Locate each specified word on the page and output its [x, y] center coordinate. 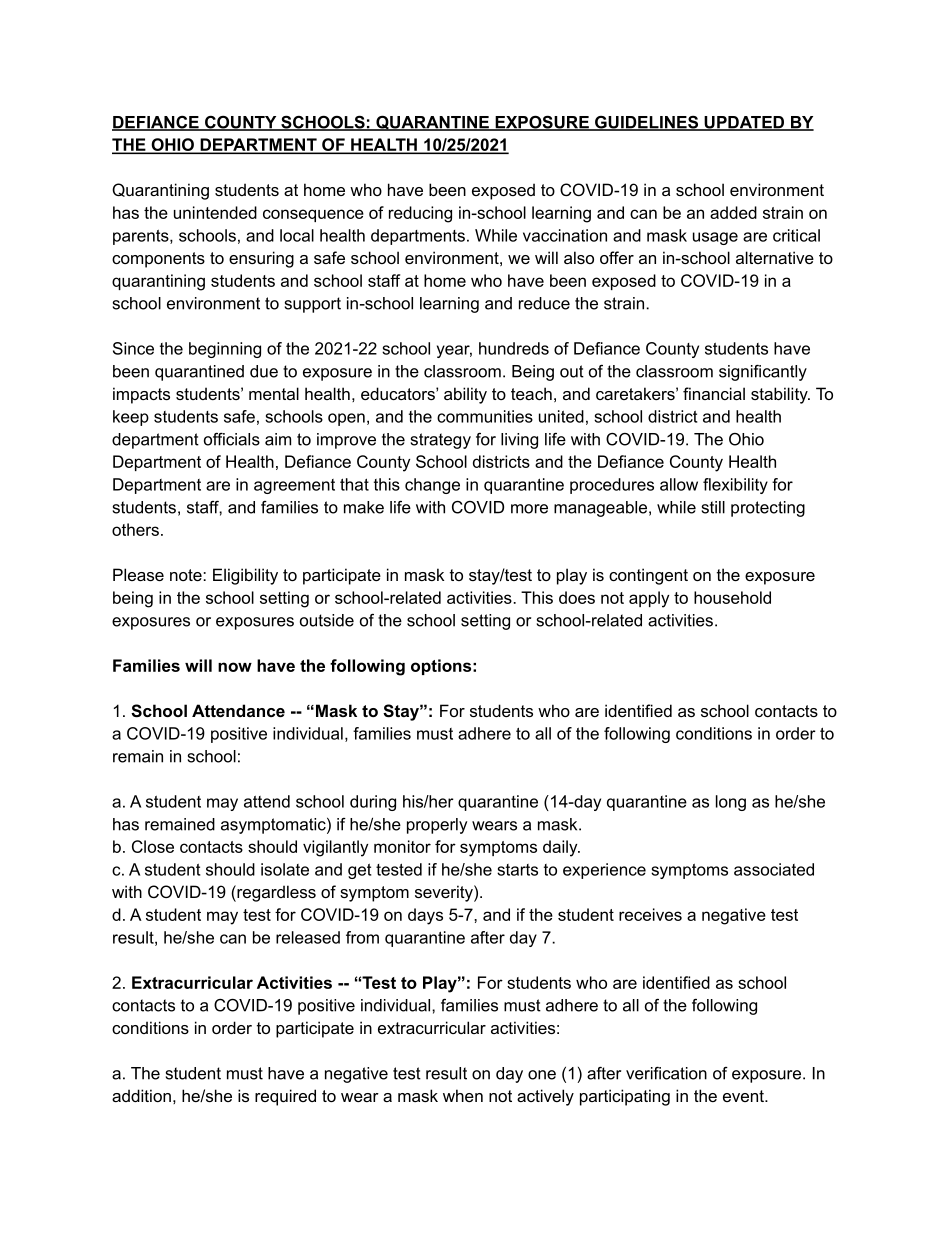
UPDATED [744, 123]
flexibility [735, 486]
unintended [215, 212]
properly [437, 826]
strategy [441, 441]
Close [153, 846]
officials [232, 439]
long [731, 803]
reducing [420, 214]
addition [141, 1095]
